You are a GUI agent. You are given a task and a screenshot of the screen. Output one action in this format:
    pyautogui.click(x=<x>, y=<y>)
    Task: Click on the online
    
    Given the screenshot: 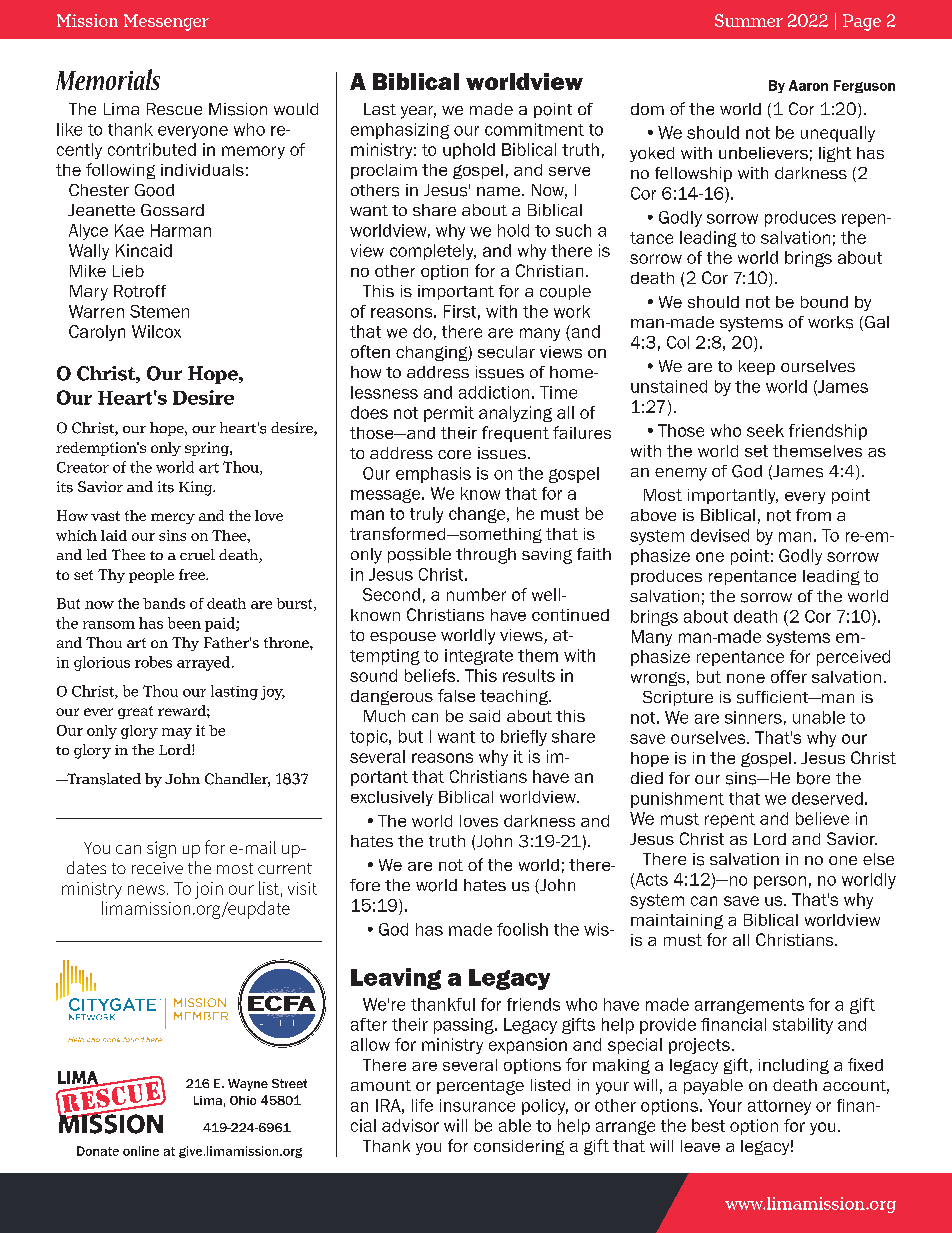 What is the action you would take?
    pyautogui.click(x=141, y=1151)
